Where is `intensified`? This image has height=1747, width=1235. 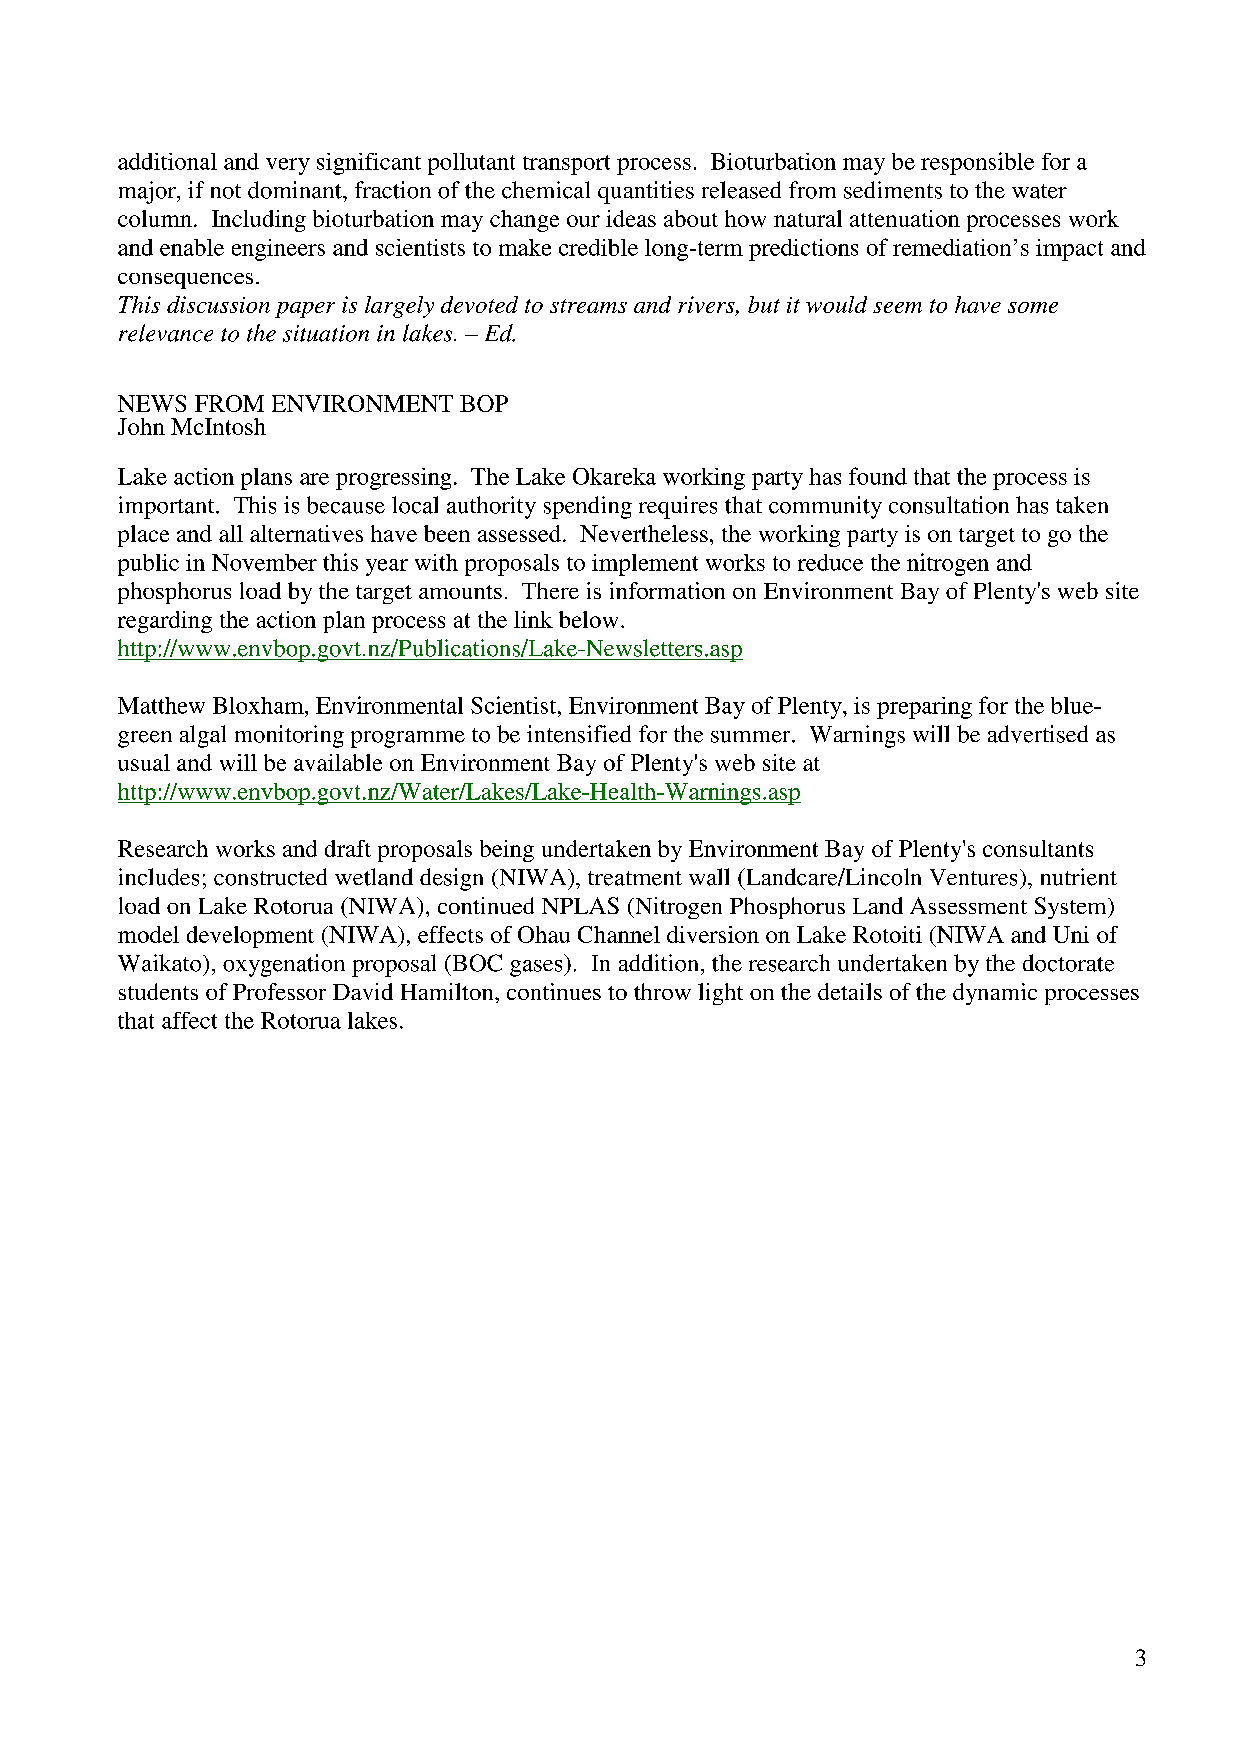
intensified is located at coordinates (579, 734).
